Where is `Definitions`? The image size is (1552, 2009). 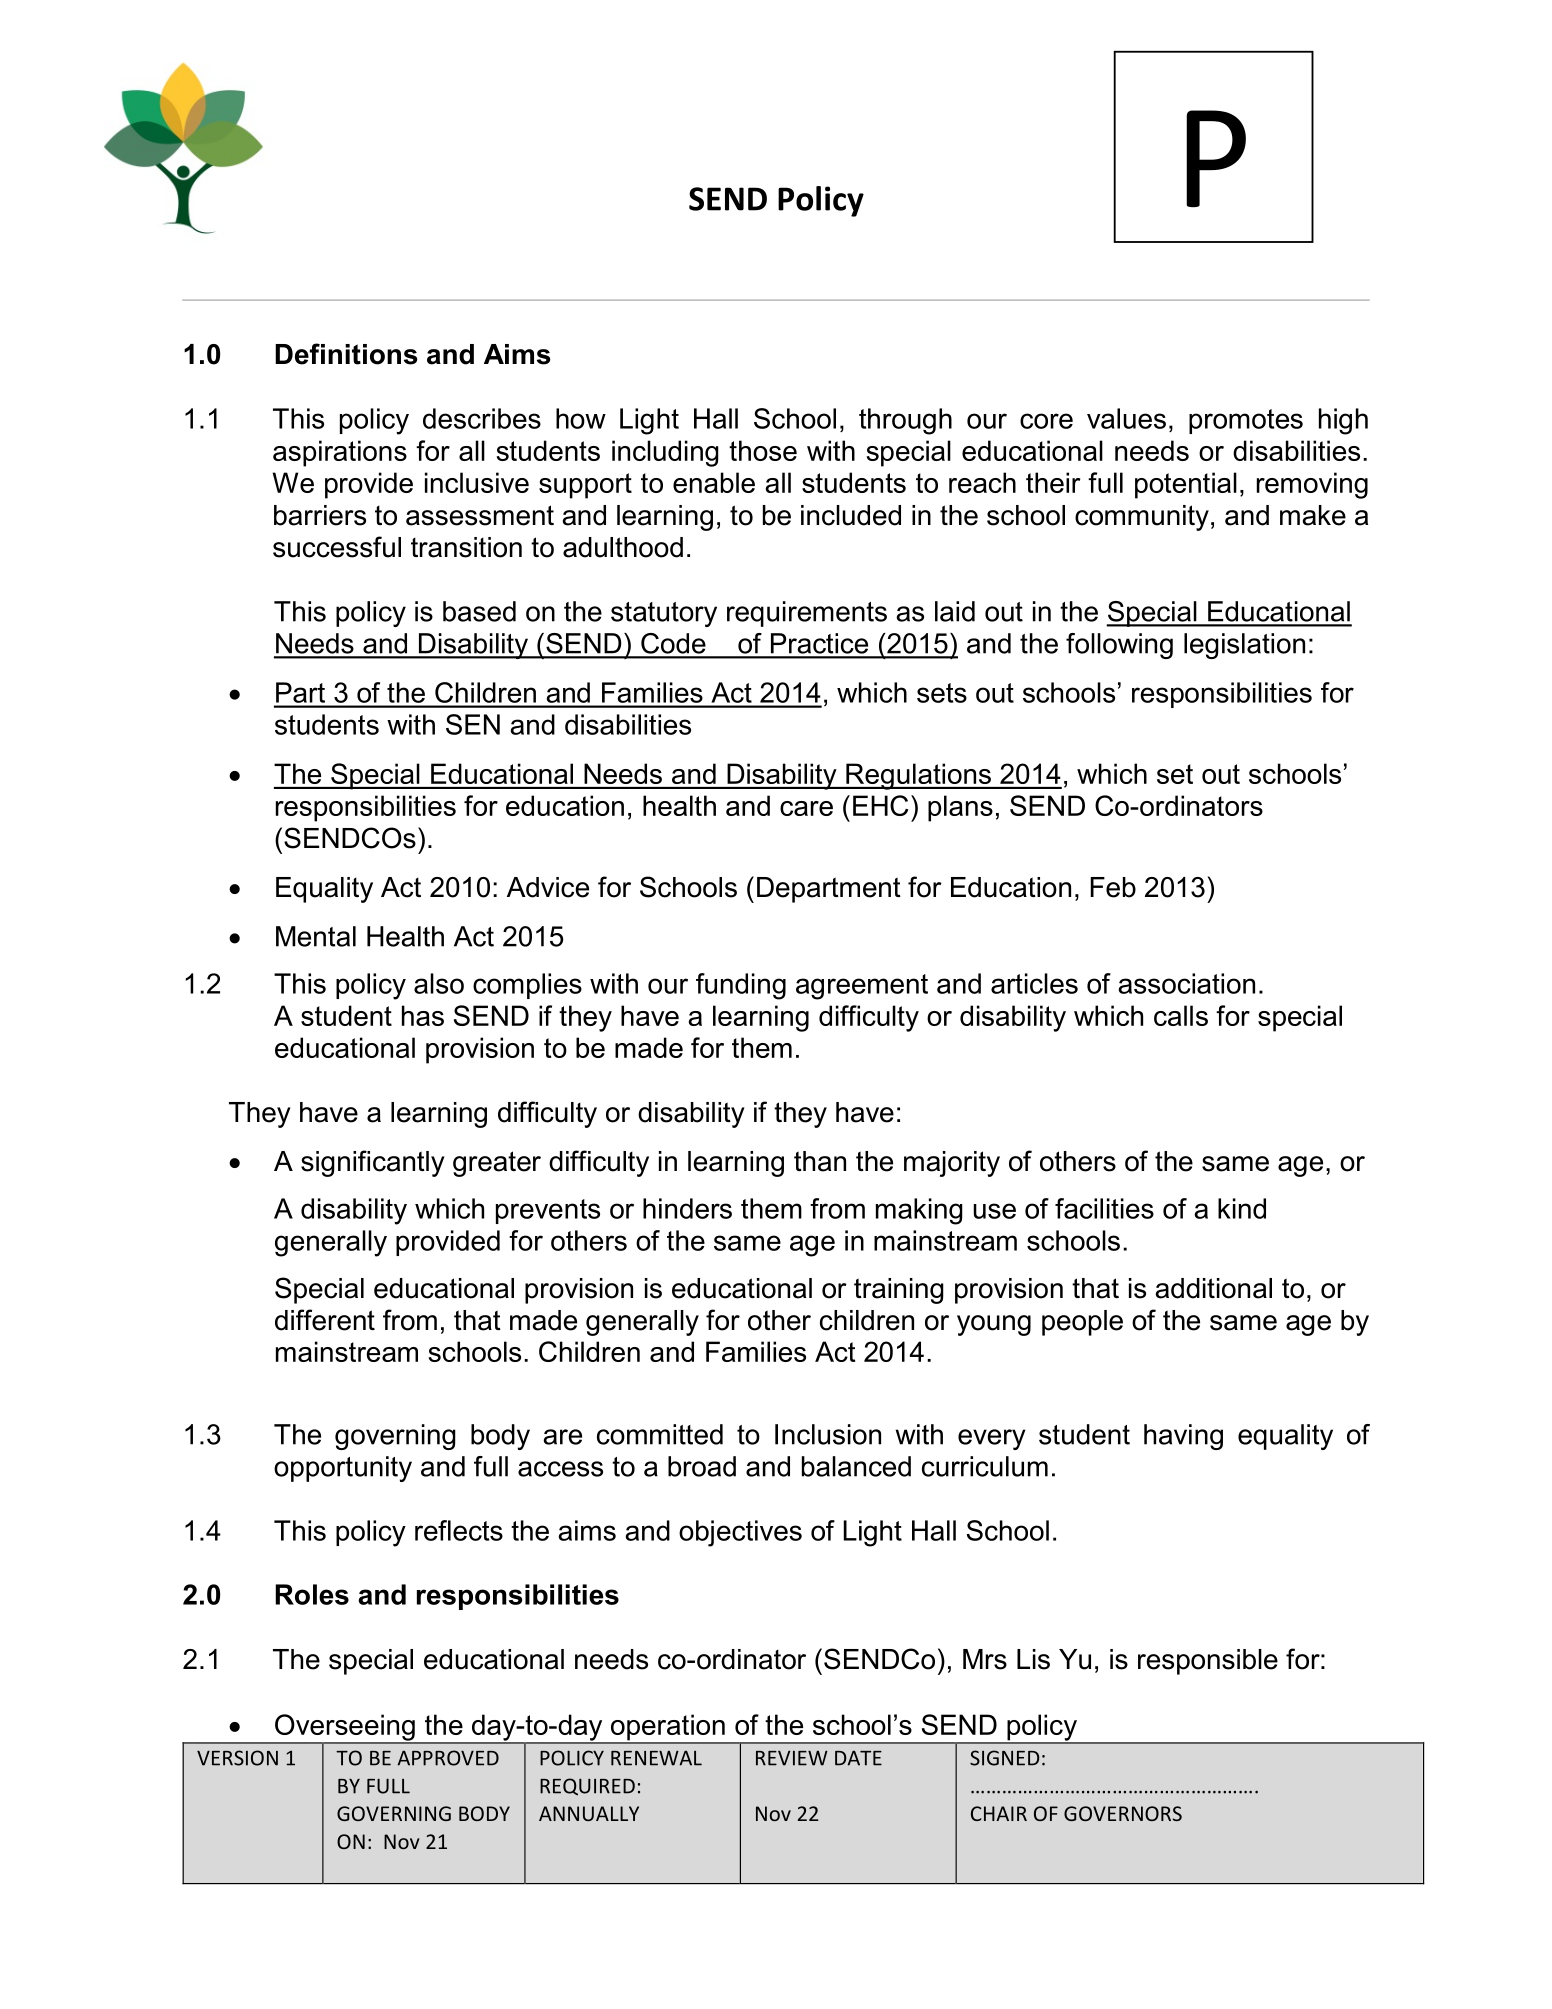 Definitions is located at coordinates (346, 354).
